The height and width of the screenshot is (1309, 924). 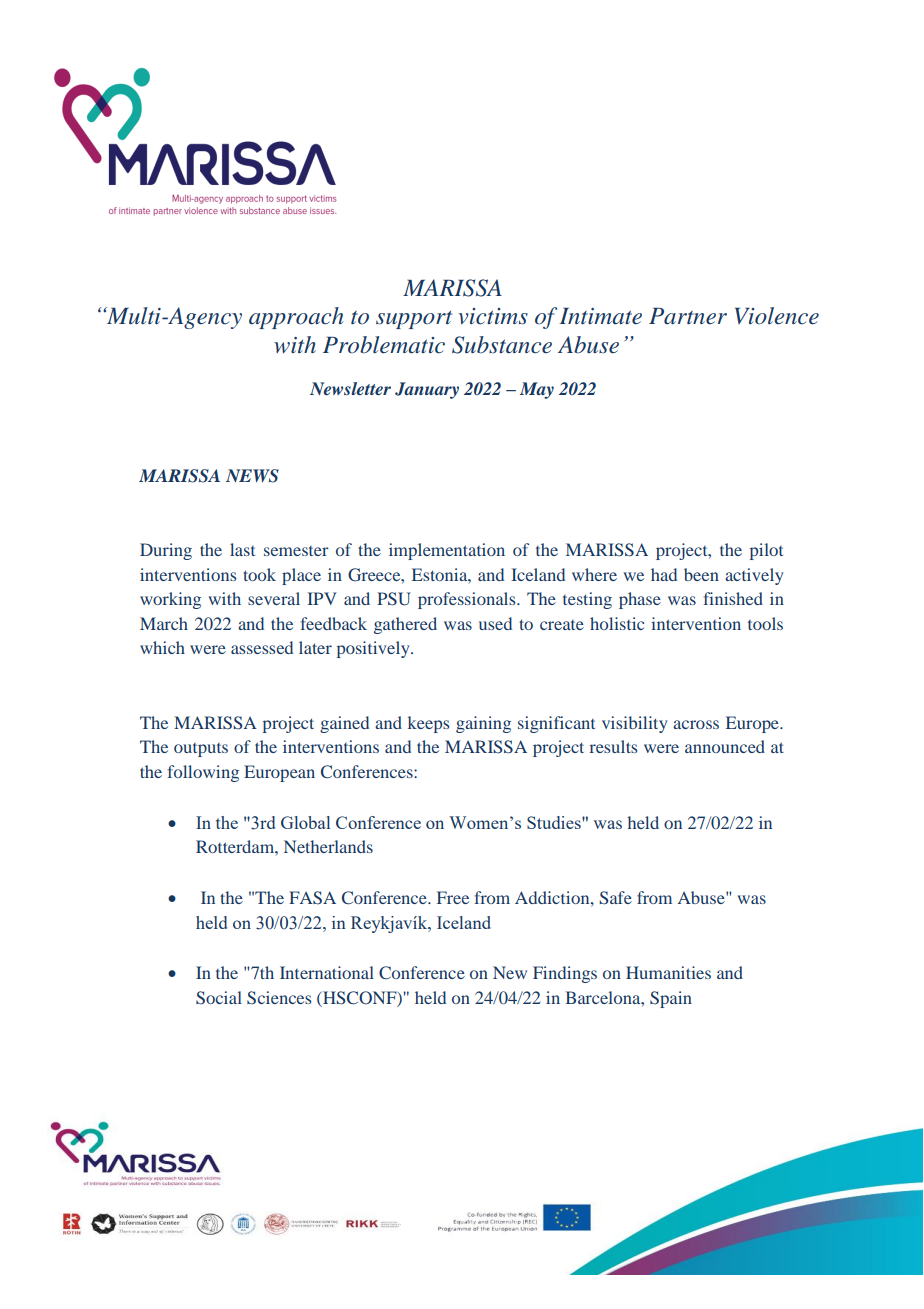 What do you see at coordinates (203, 773) in the screenshot?
I see `following` at bounding box center [203, 773].
